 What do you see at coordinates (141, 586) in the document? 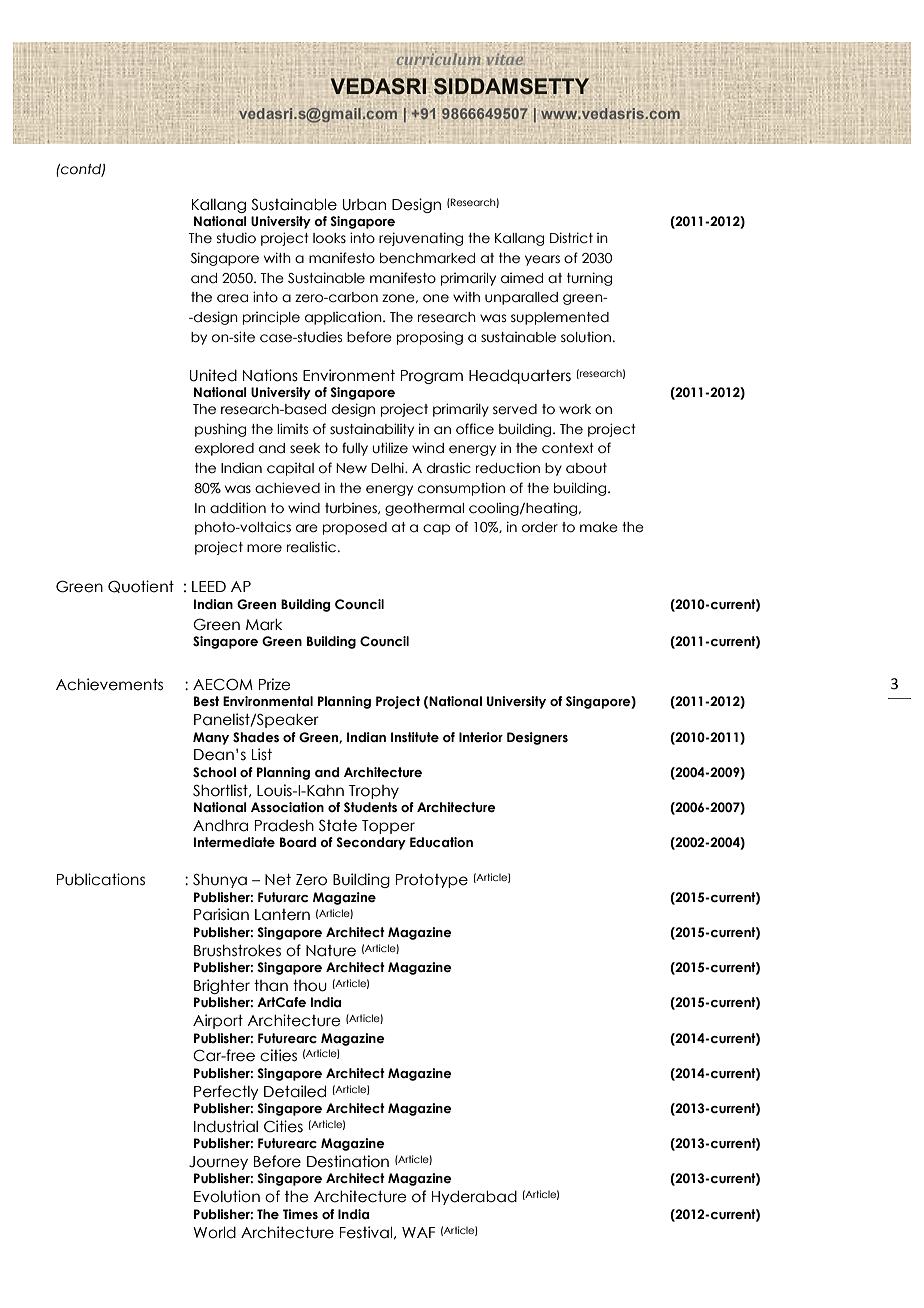
I see `Quotient` at bounding box center [141, 586].
